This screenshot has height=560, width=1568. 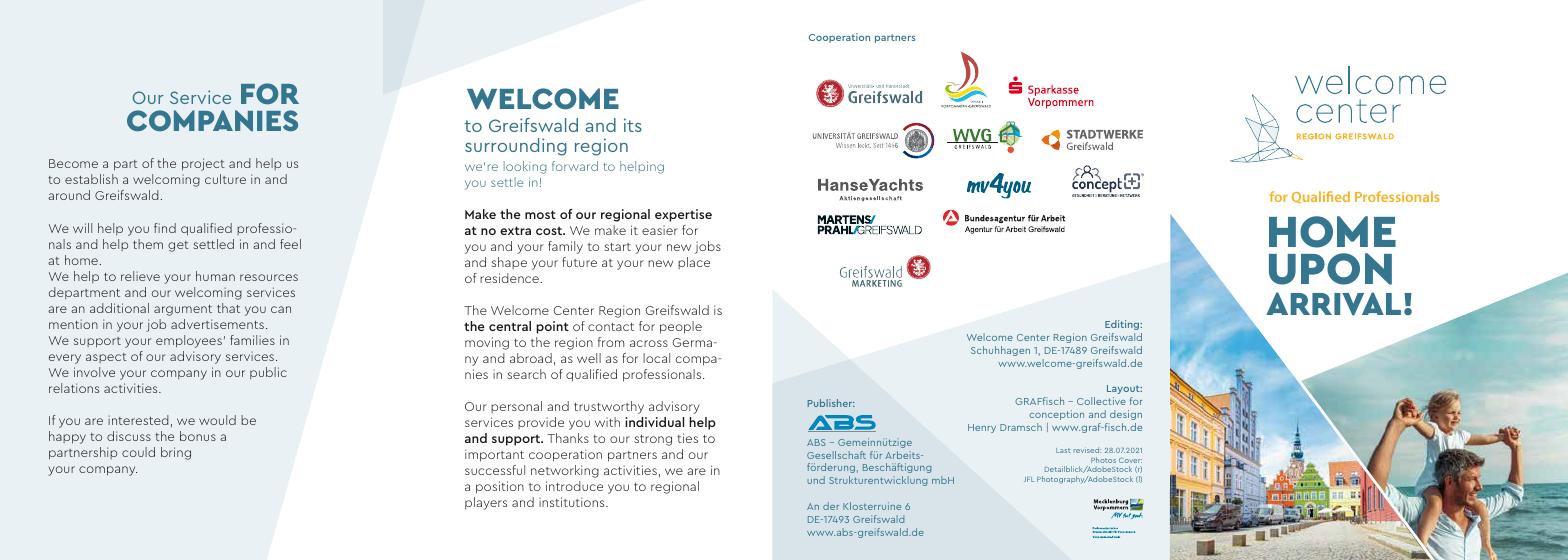 I want to click on players, so click(x=486, y=503).
